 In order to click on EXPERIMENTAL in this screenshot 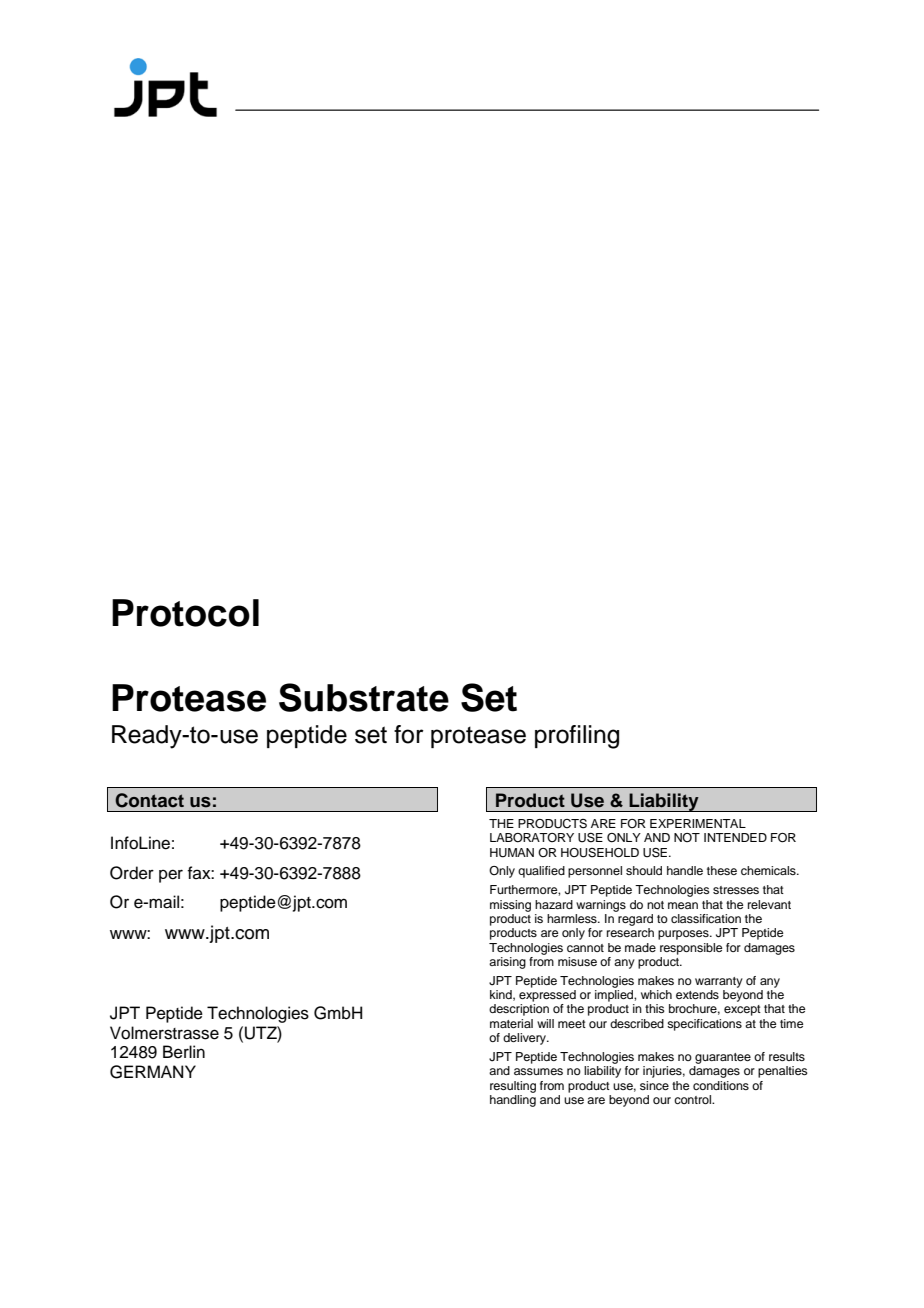, I will do `click(698, 823)`.
